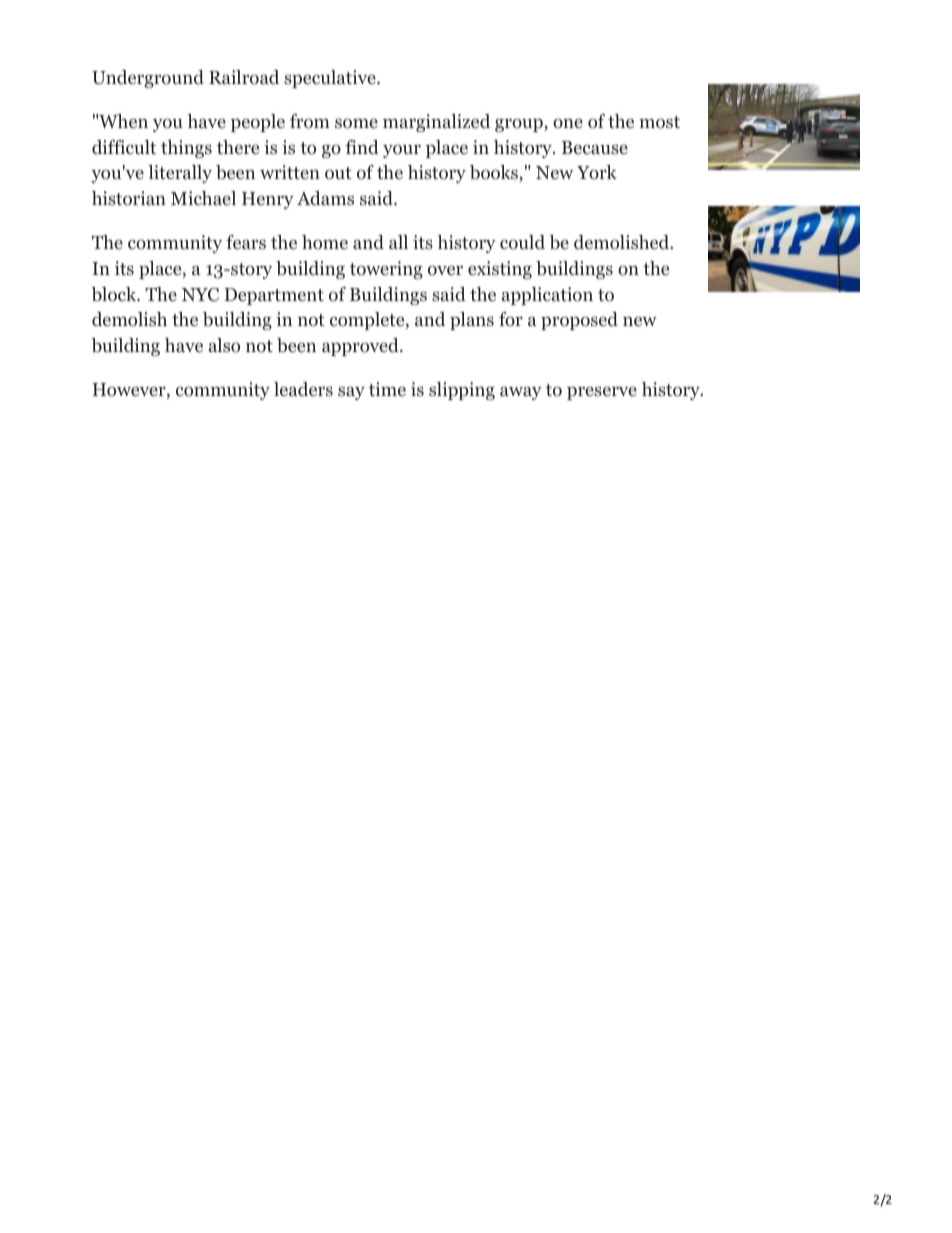 The image size is (952, 1233). What do you see at coordinates (331, 79) in the image?
I see `speculative` at bounding box center [331, 79].
